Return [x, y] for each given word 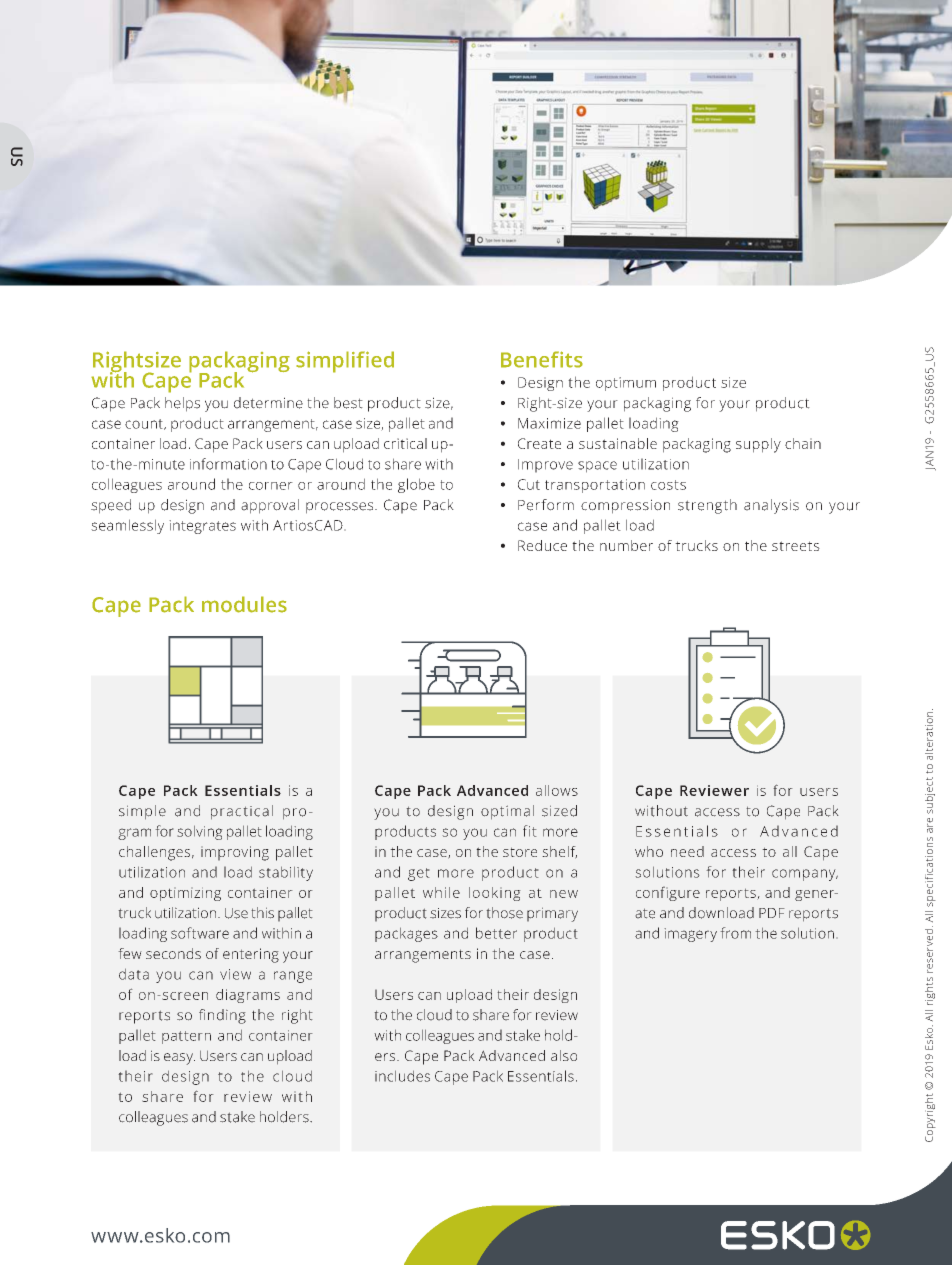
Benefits [542, 359]
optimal [507, 812]
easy [179, 1059]
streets [796, 546]
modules [244, 604]
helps [182, 404]
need [687, 851]
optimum [626, 384]
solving [200, 832]
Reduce [542, 545]
